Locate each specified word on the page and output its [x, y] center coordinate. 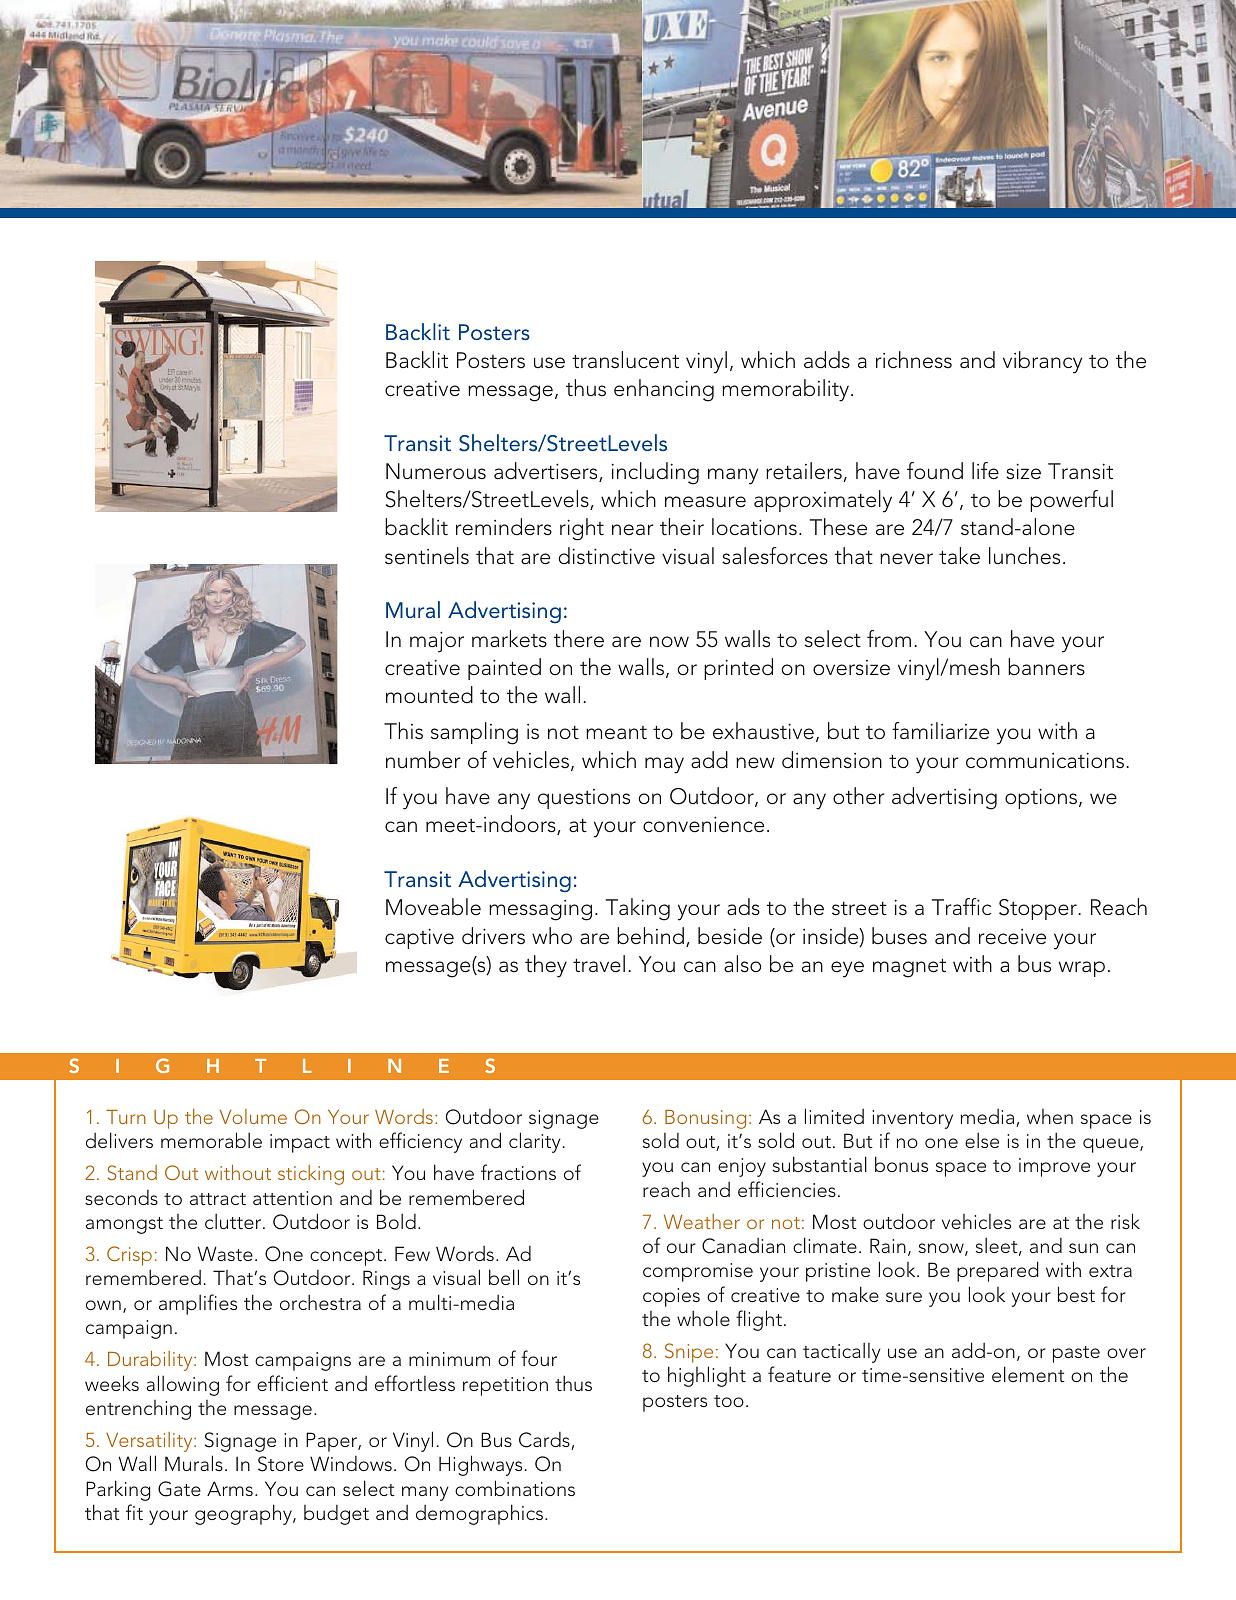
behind [650, 936]
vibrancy [1042, 362]
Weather [702, 1221]
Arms [230, 1488]
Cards [545, 1441]
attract [218, 1199]
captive [419, 938]
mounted [429, 695]
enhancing [664, 390]
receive [1012, 937]
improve [1054, 1167]
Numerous [436, 471]
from [889, 639]
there [579, 639]
